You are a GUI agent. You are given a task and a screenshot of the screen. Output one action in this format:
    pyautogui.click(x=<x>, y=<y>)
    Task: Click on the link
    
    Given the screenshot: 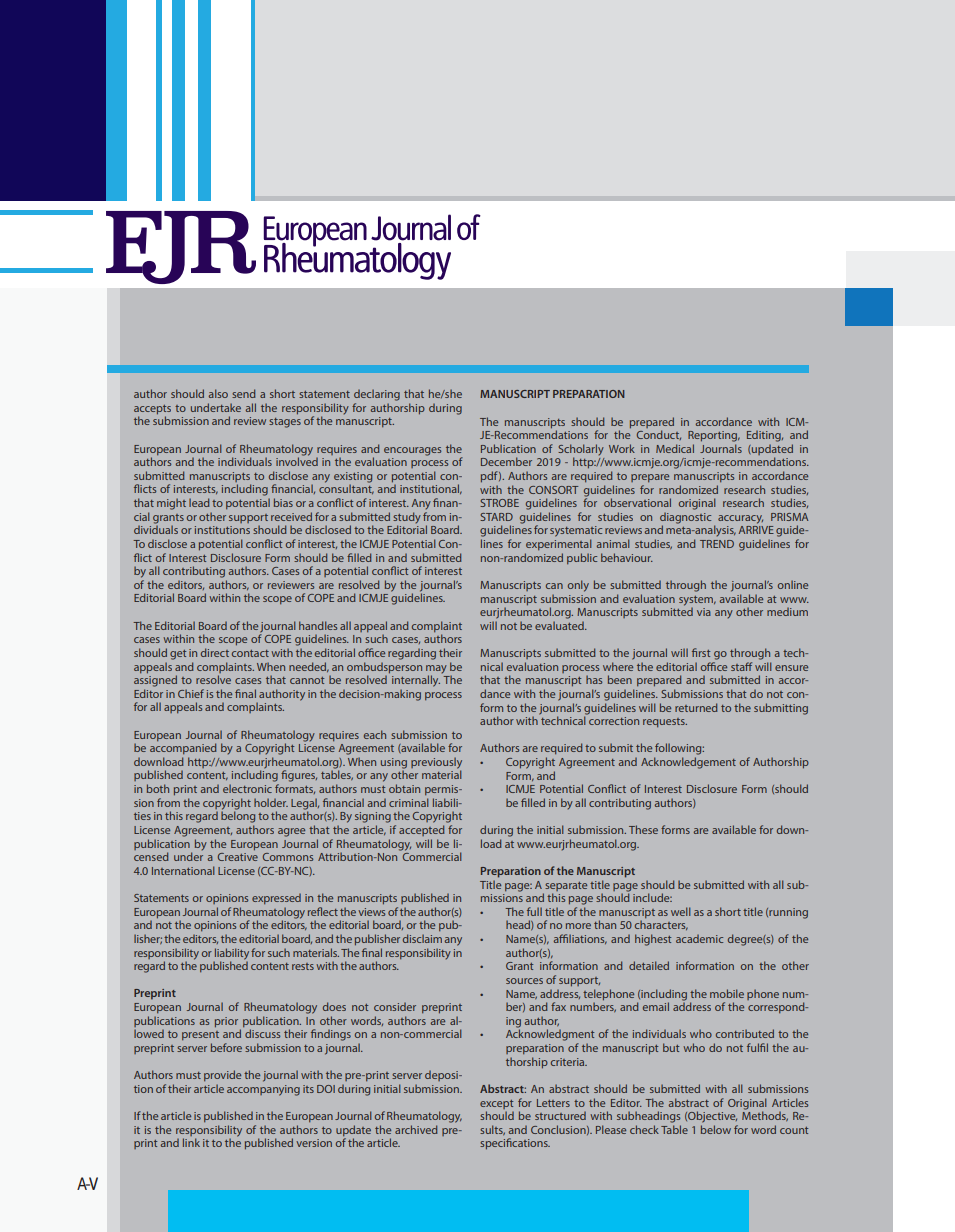 What is the action you would take?
    pyautogui.click(x=191, y=1142)
